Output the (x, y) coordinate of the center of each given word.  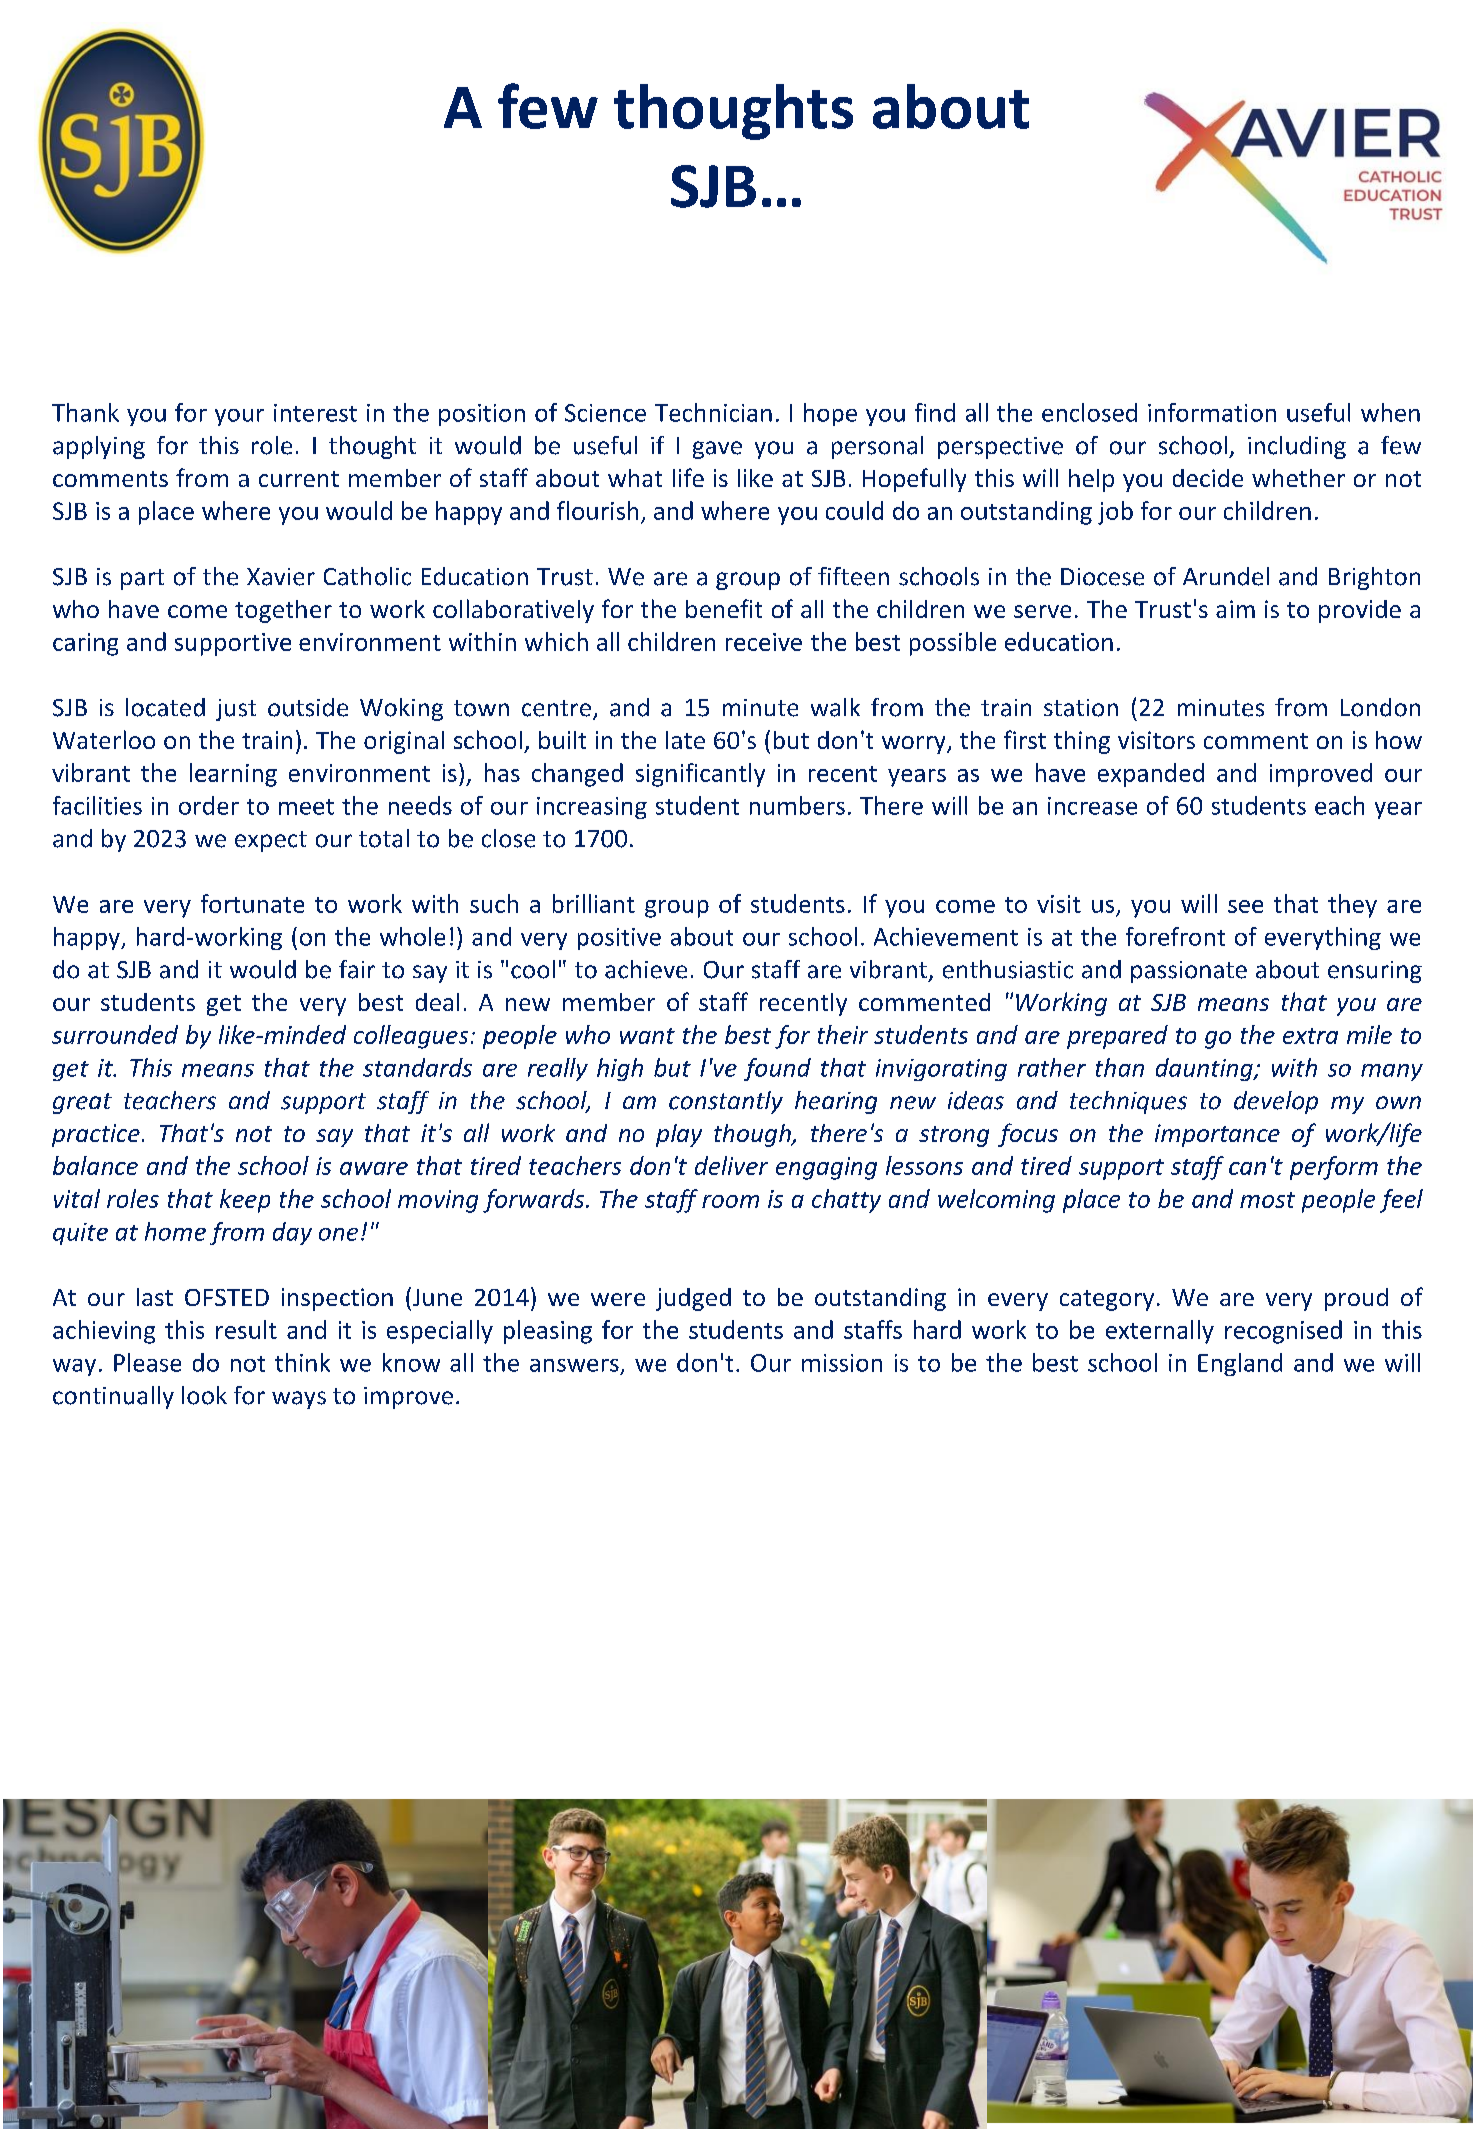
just (236, 710)
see (1245, 906)
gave (717, 450)
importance (1217, 1135)
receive (764, 642)
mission (842, 1363)
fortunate (252, 903)
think (302, 1362)
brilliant (594, 903)
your (239, 417)
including (1297, 447)
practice (96, 1135)
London (1380, 707)
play (679, 1135)
